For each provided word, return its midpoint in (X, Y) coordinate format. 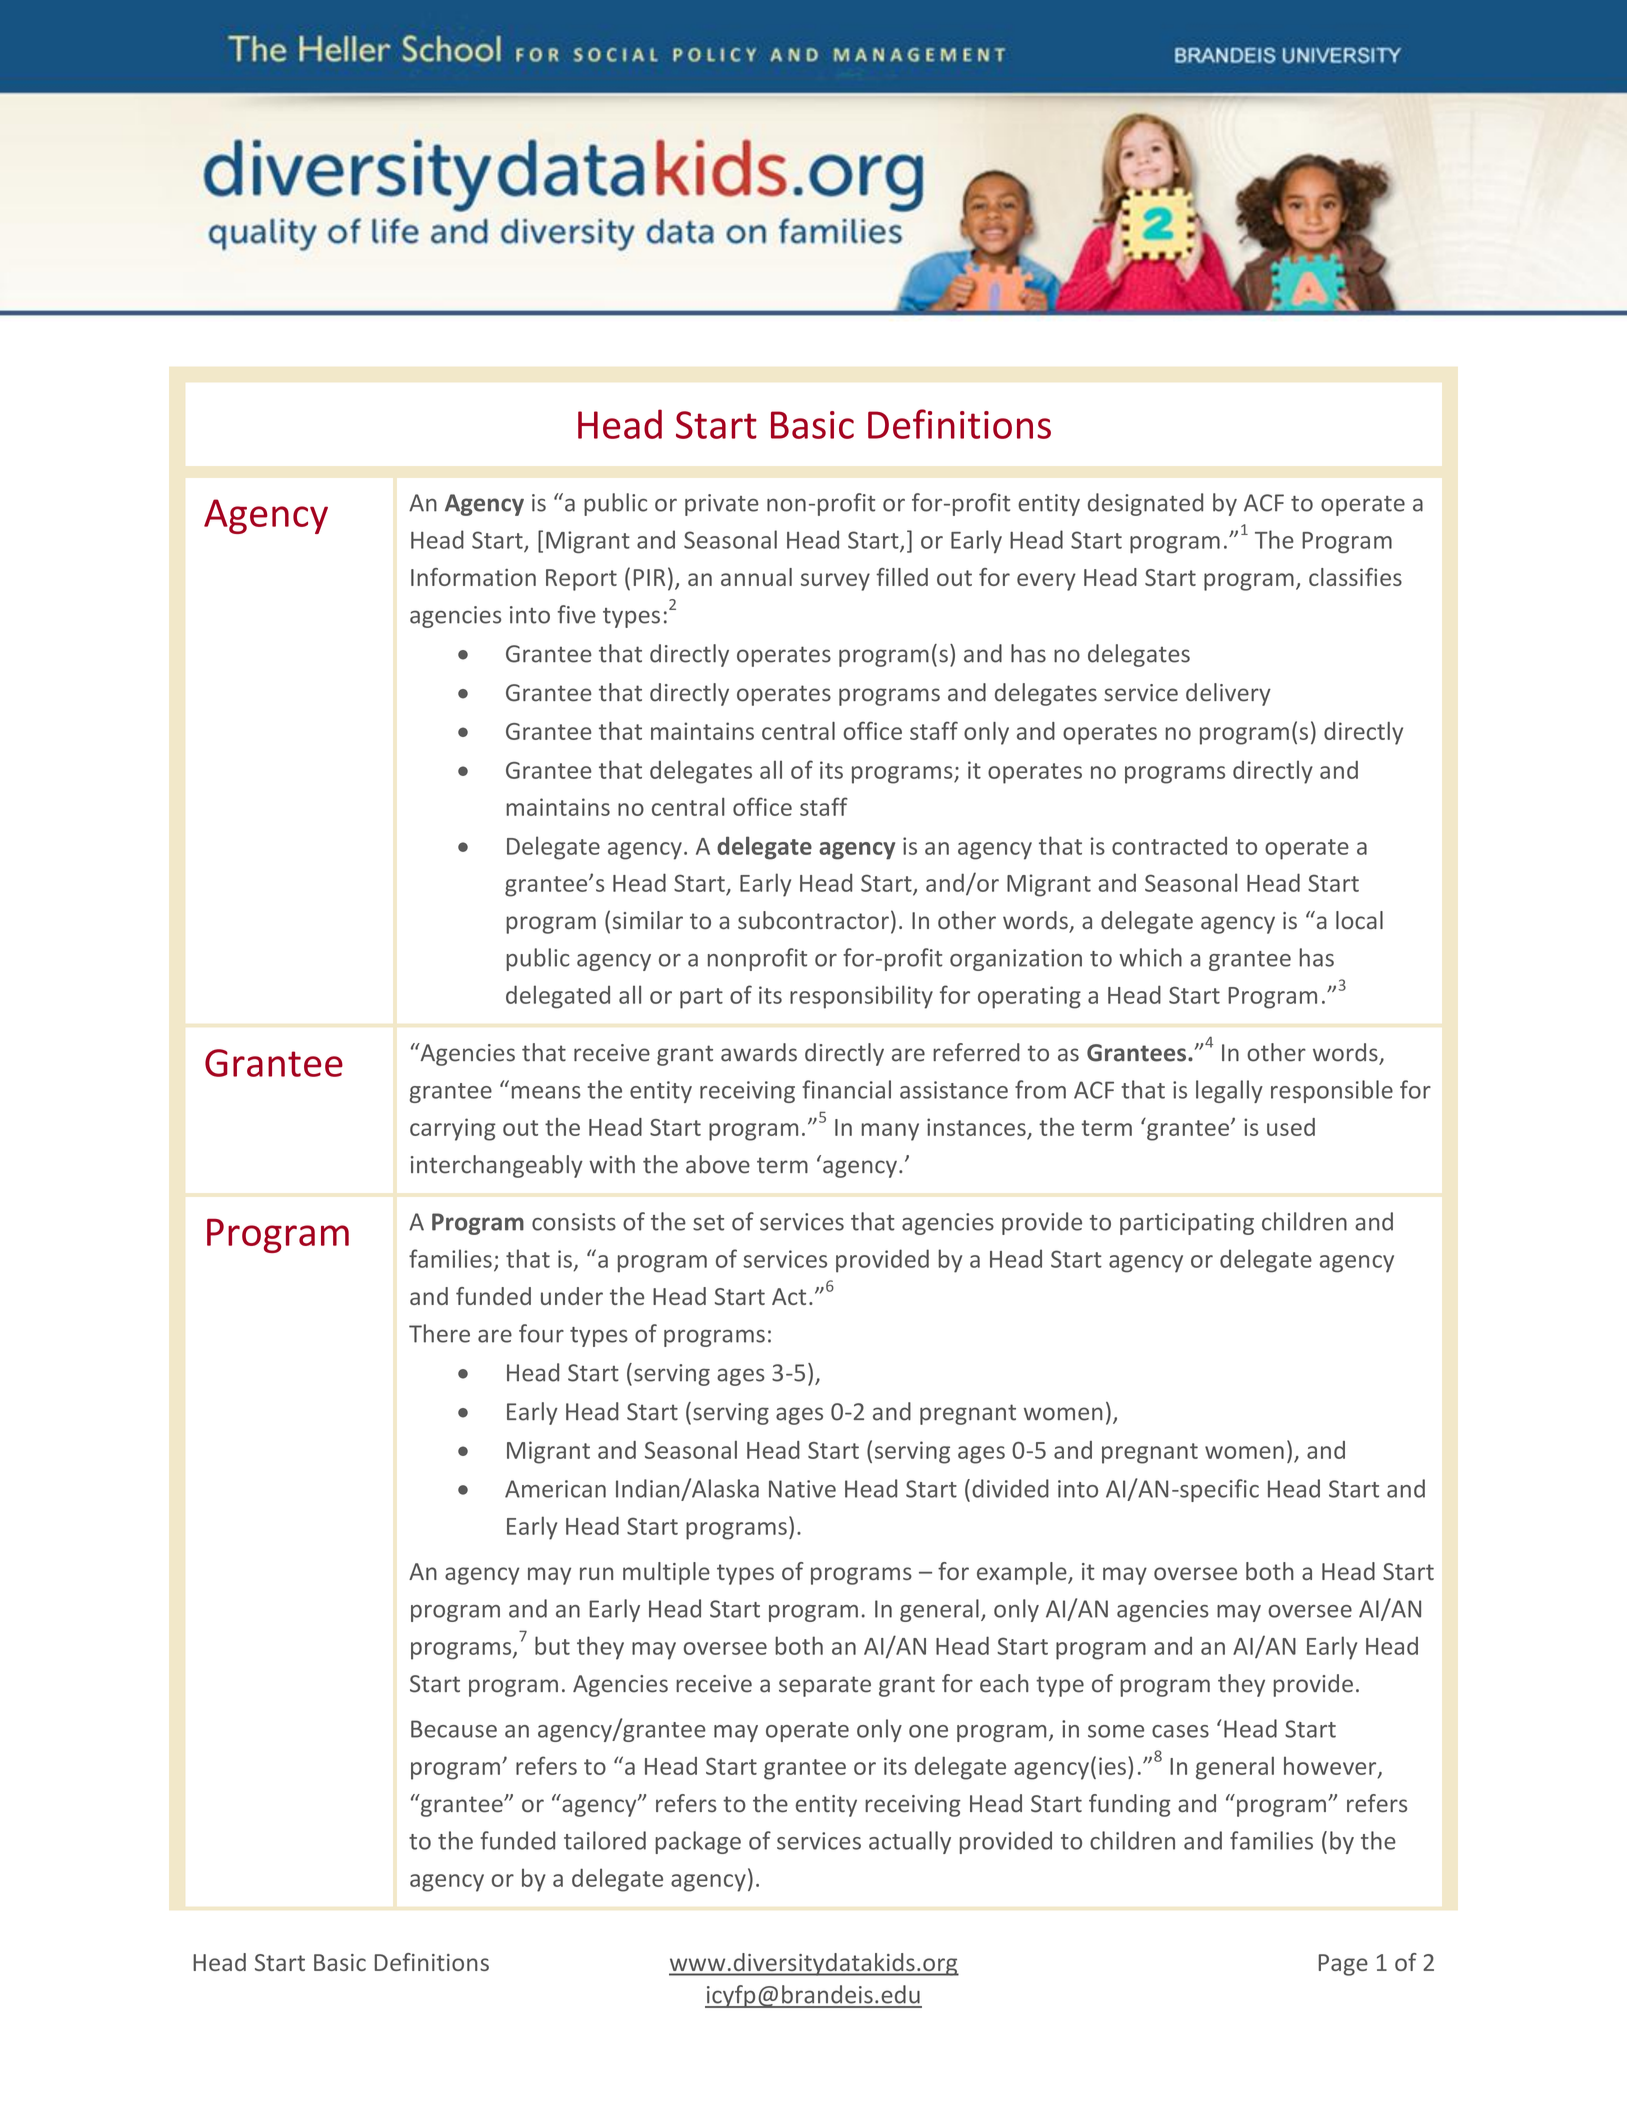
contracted (1169, 846)
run (596, 1573)
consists (574, 1222)
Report (581, 580)
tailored (605, 1840)
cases (1180, 1731)
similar (648, 920)
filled (902, 577)
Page (1343, 1965)
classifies (1355, 577)
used (1291, 1127)
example (1023, 1573)
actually (910, 1842)
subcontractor (813, 920)
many (890, 1132)
